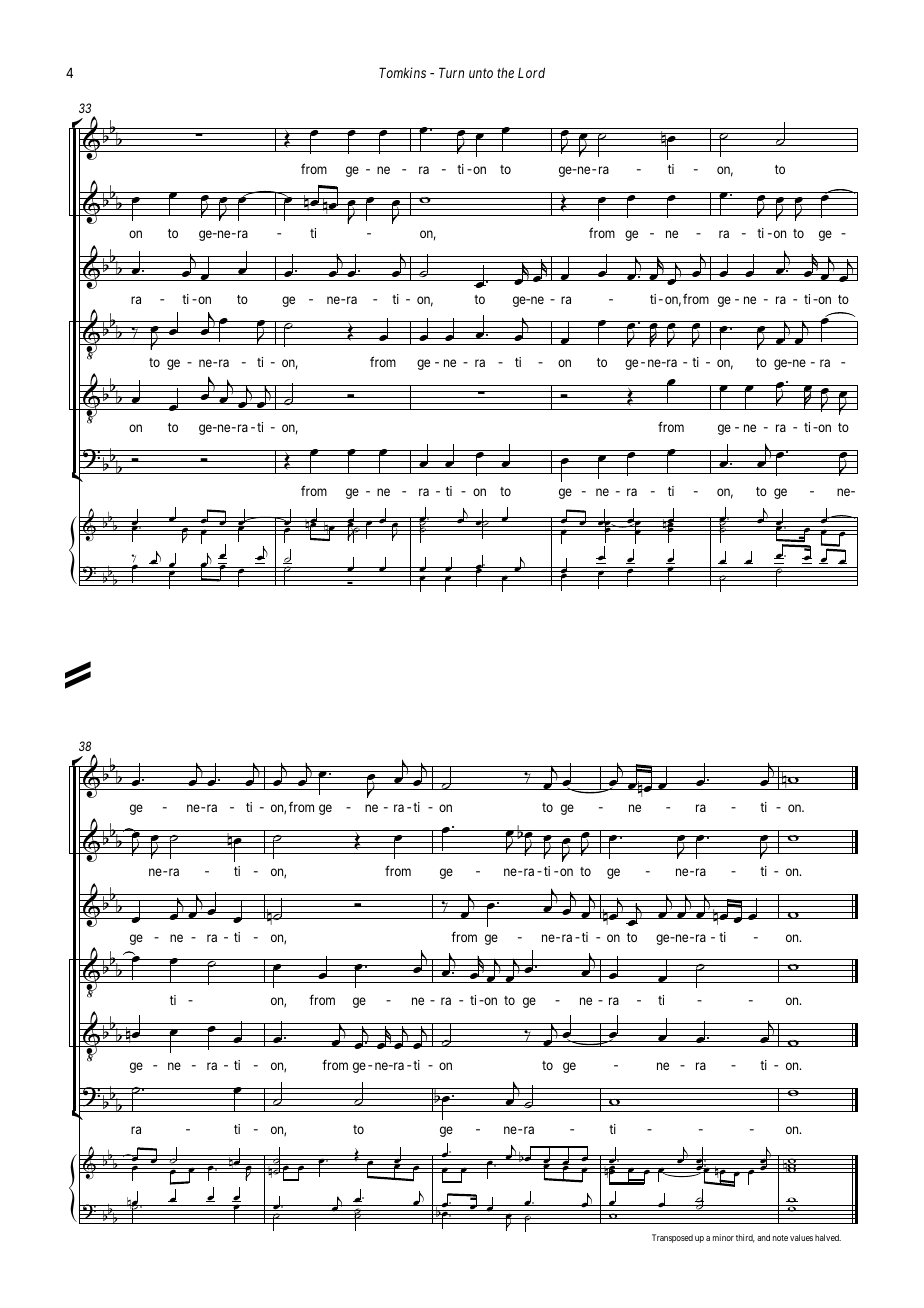 This page has width=924, height=1308. I want to click on and, so click(763, 1237).
